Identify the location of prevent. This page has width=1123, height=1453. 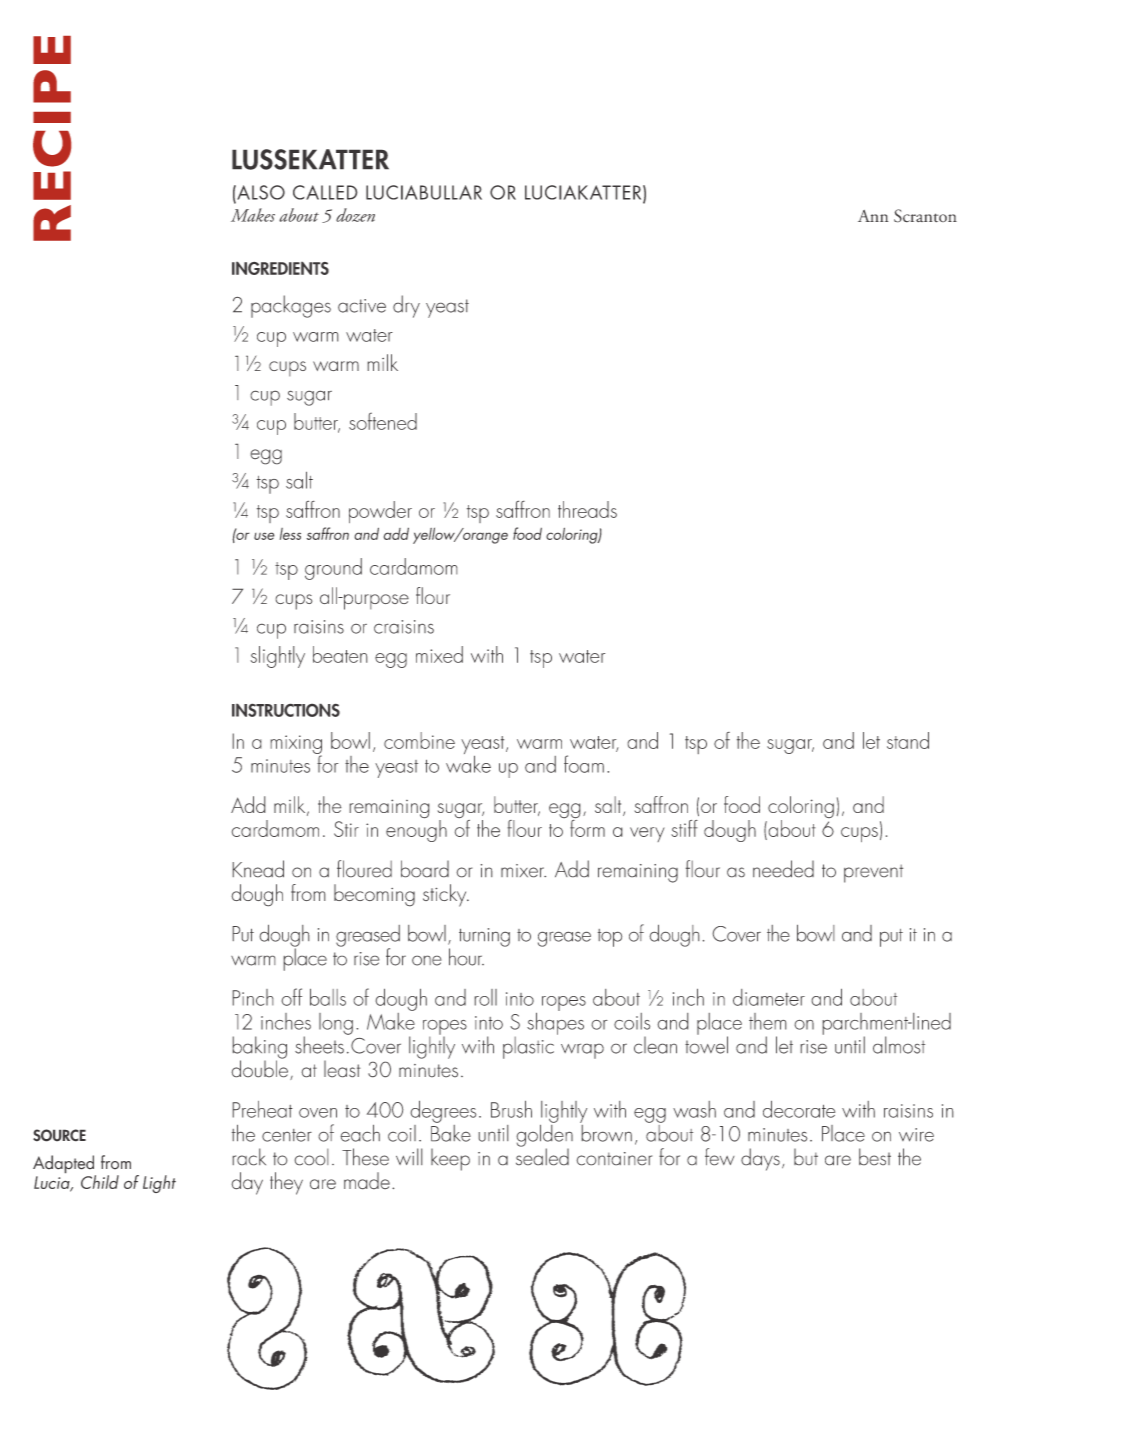
(873, 873).
